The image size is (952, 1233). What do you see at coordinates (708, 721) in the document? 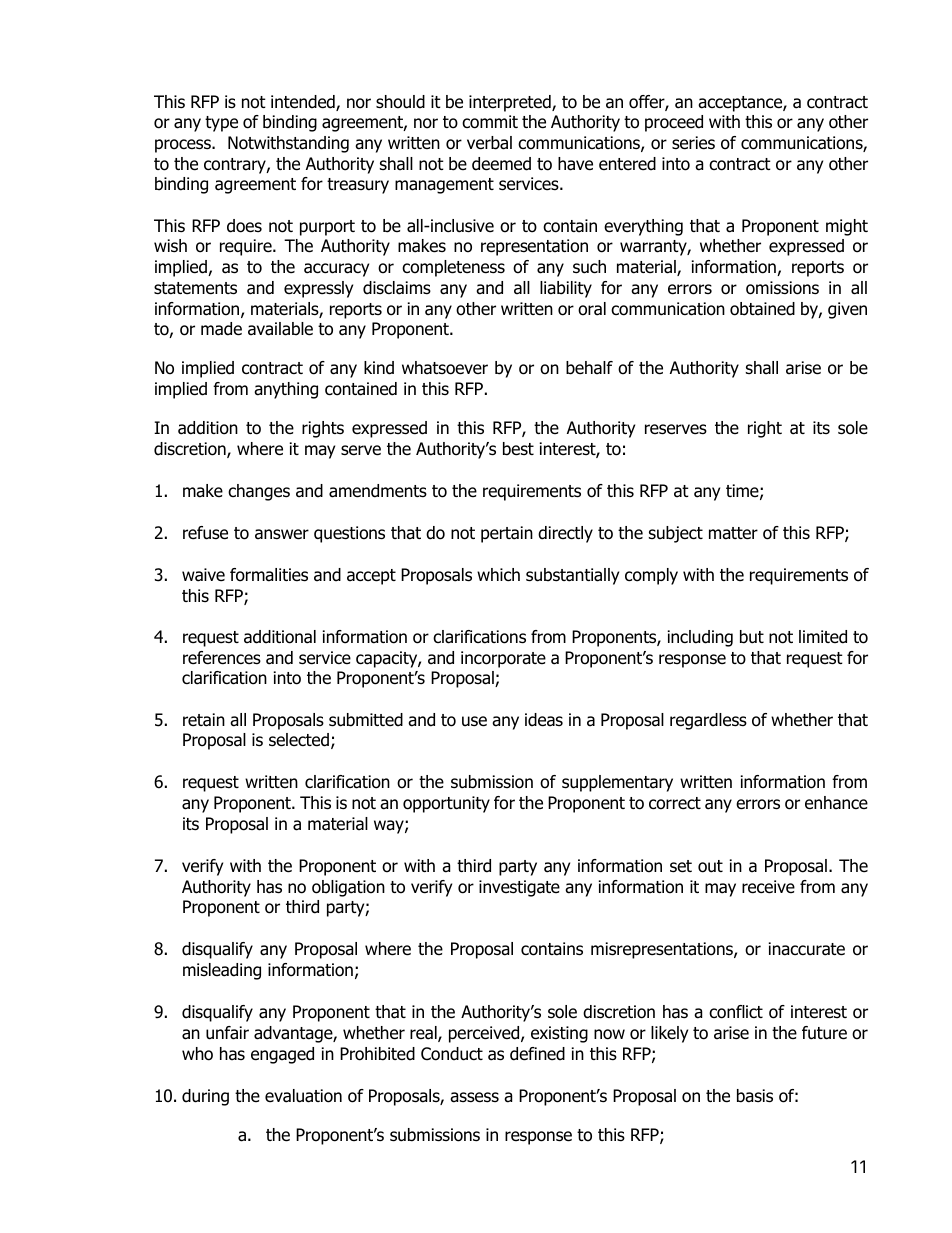
I see `regardless` at bounding box center [708, 721].
